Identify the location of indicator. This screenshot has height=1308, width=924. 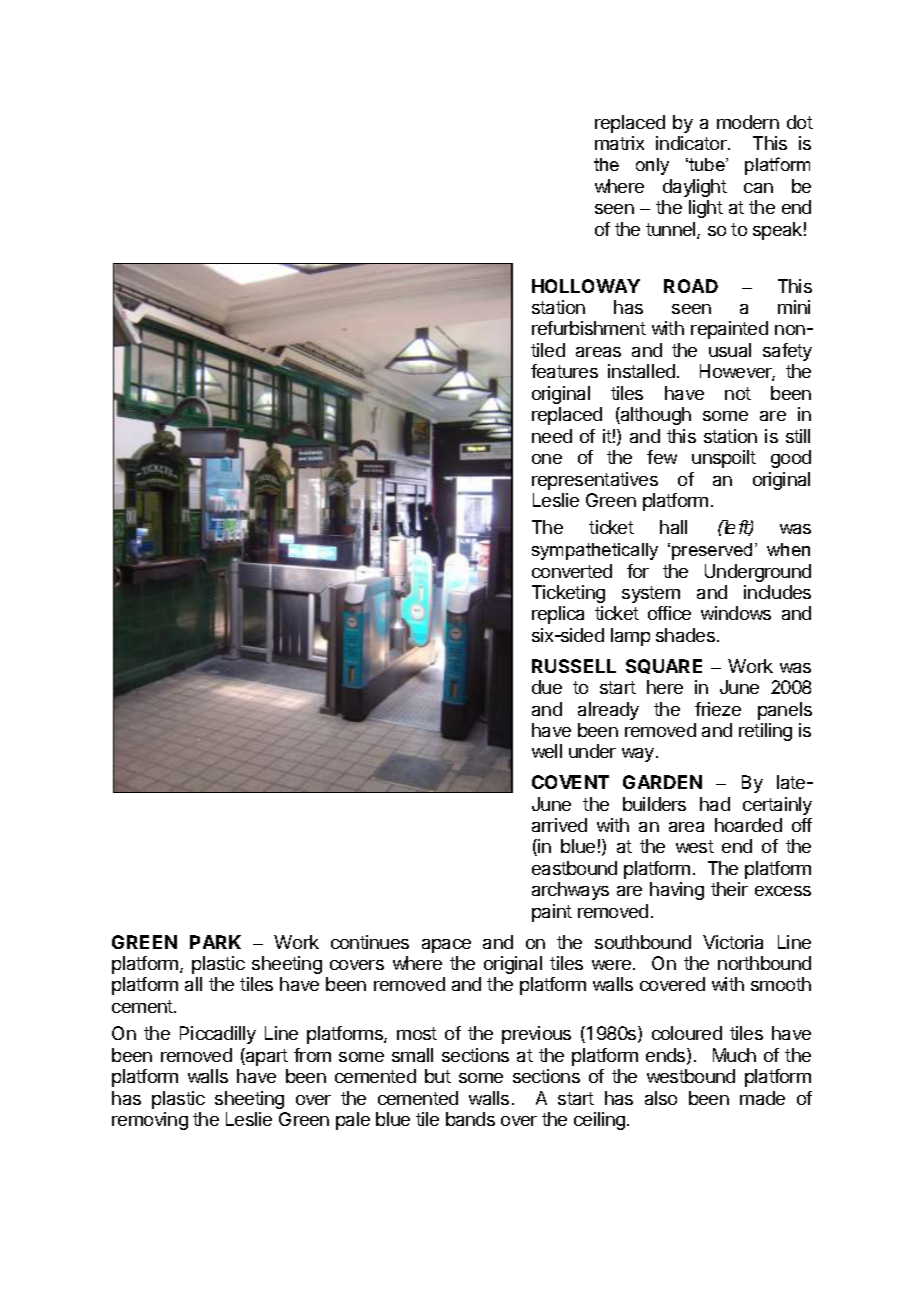
(692, 143).
